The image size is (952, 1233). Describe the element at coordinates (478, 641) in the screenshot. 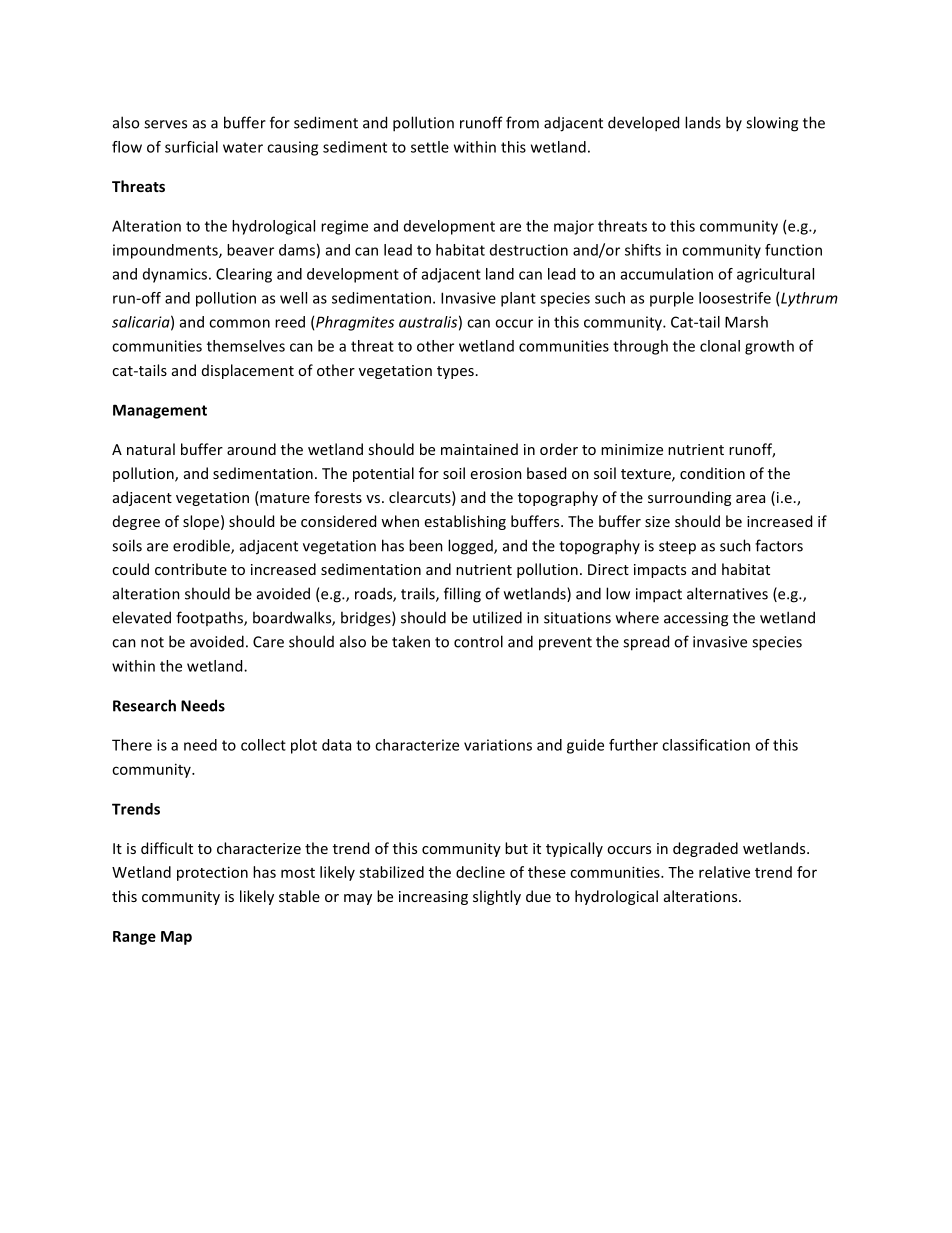

I see `control` at that location.
